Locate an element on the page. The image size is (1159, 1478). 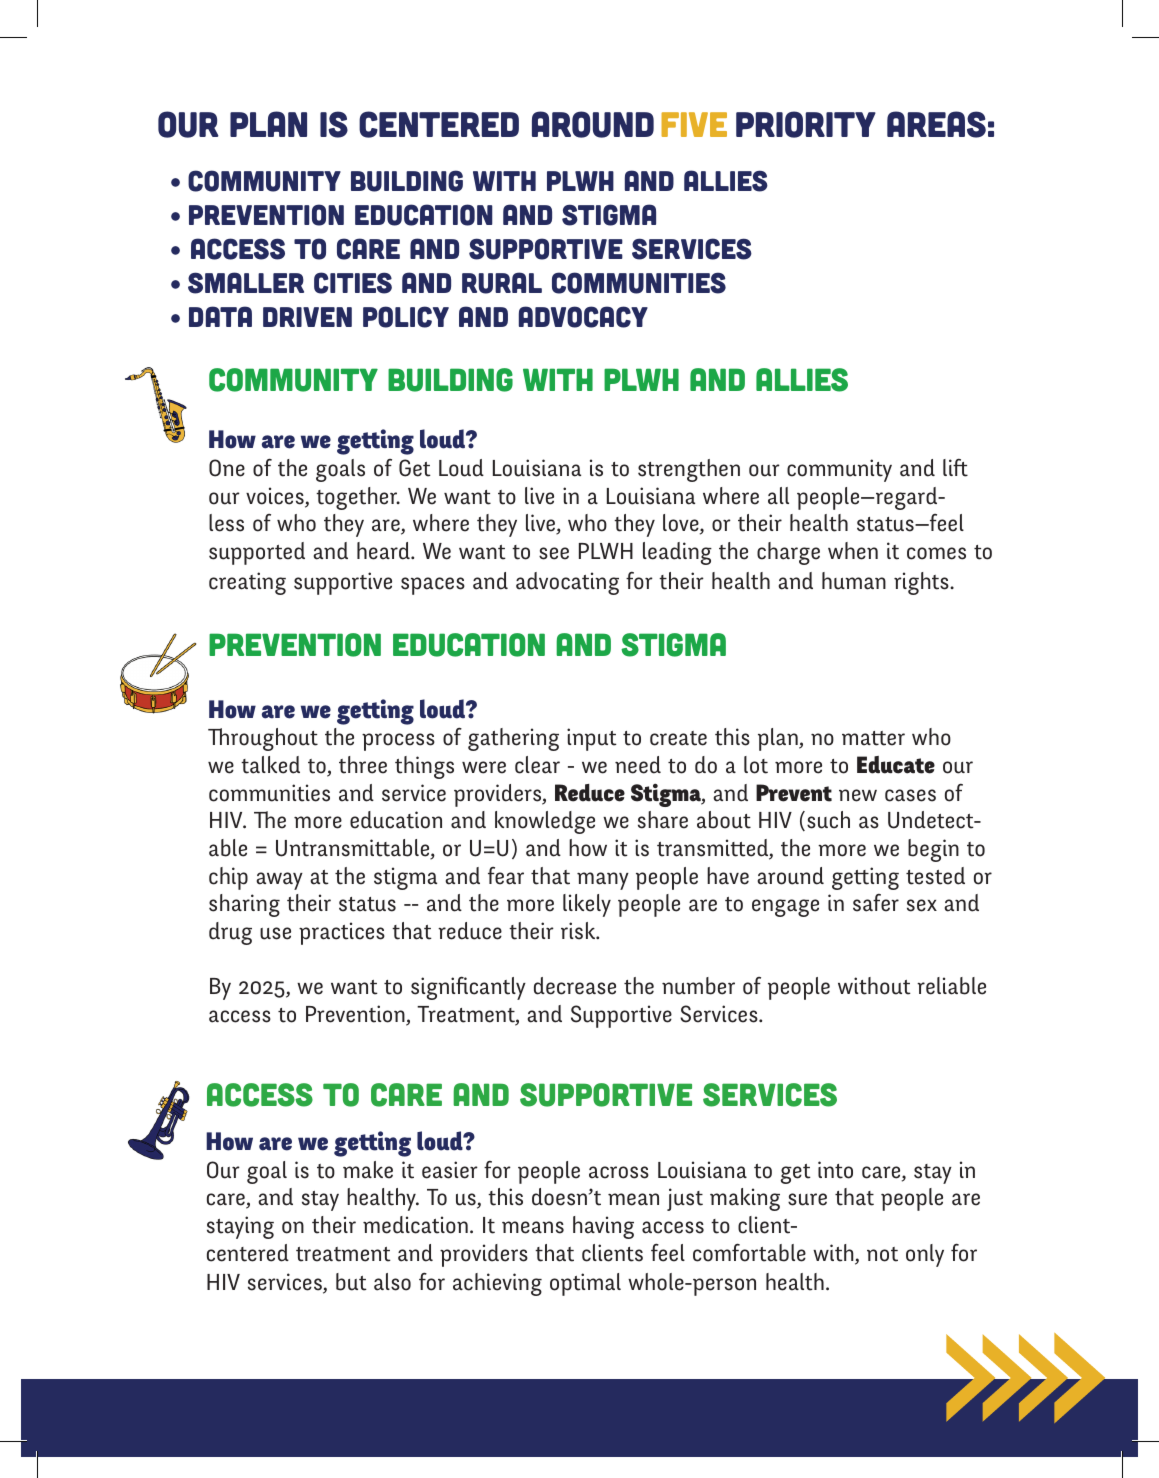
Throughout is located at coordinates (263, 739).
